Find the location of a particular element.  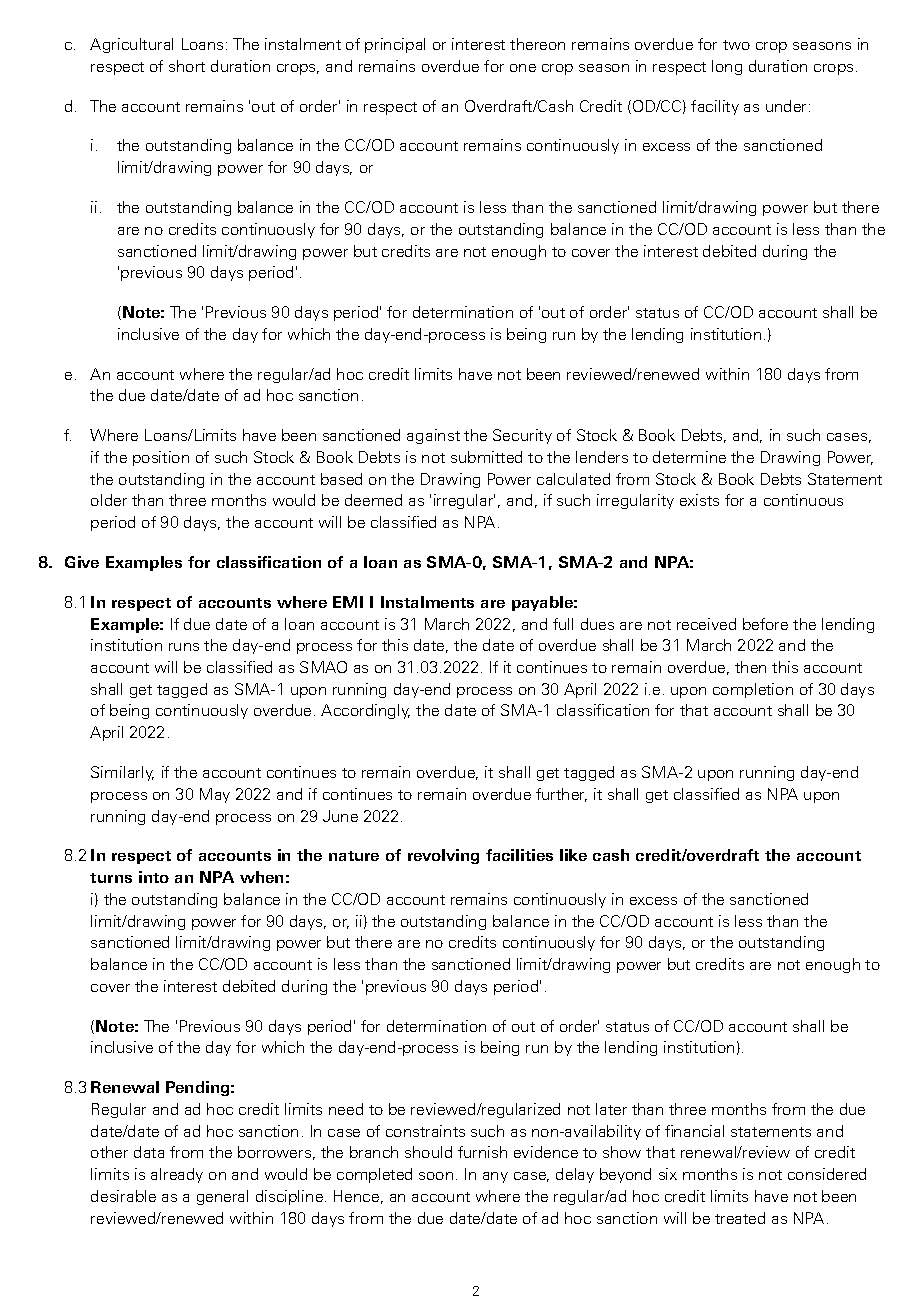

principal is located at coordinates (395, 45).
